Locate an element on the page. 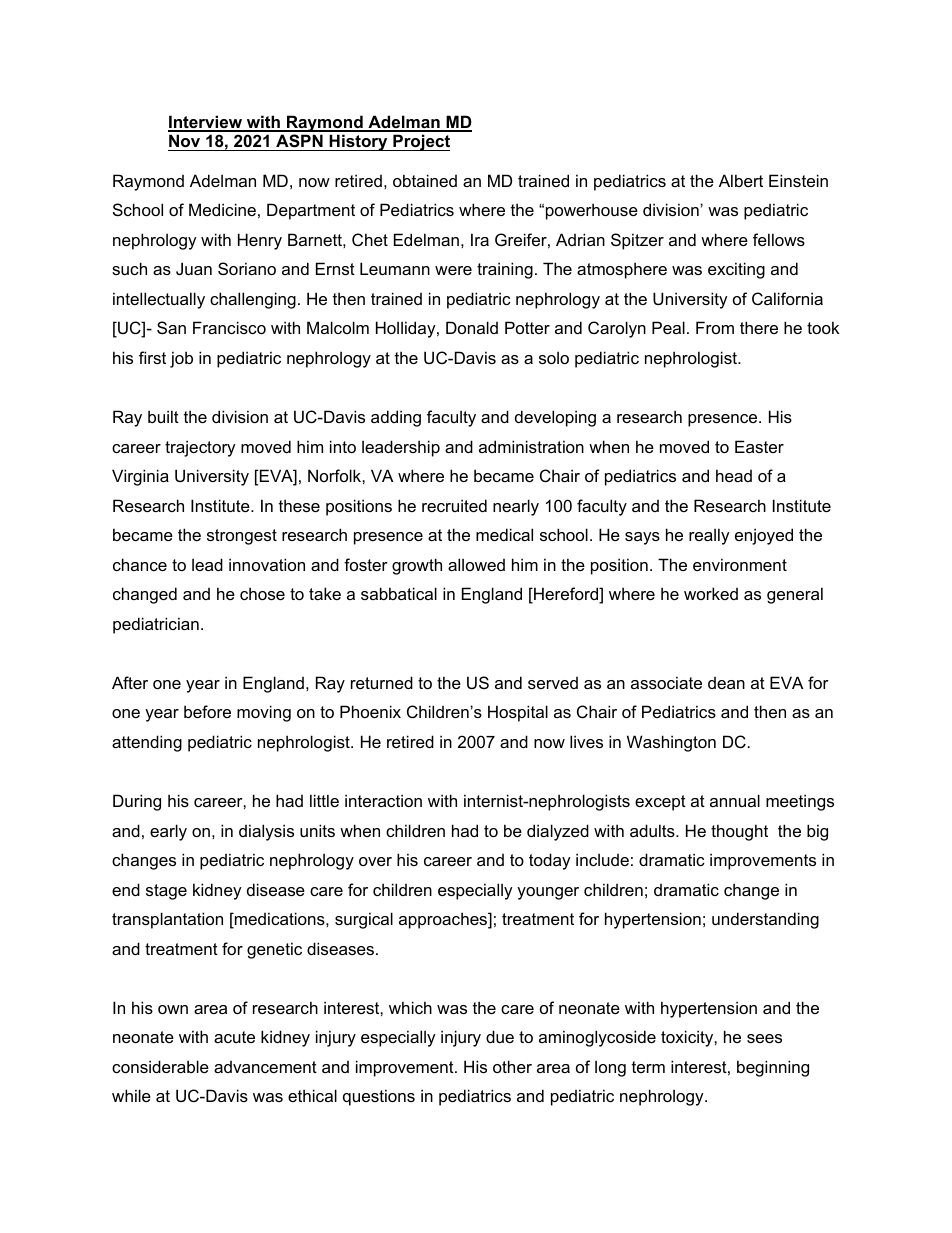  beginning is located at coordinates (773, 1068).
